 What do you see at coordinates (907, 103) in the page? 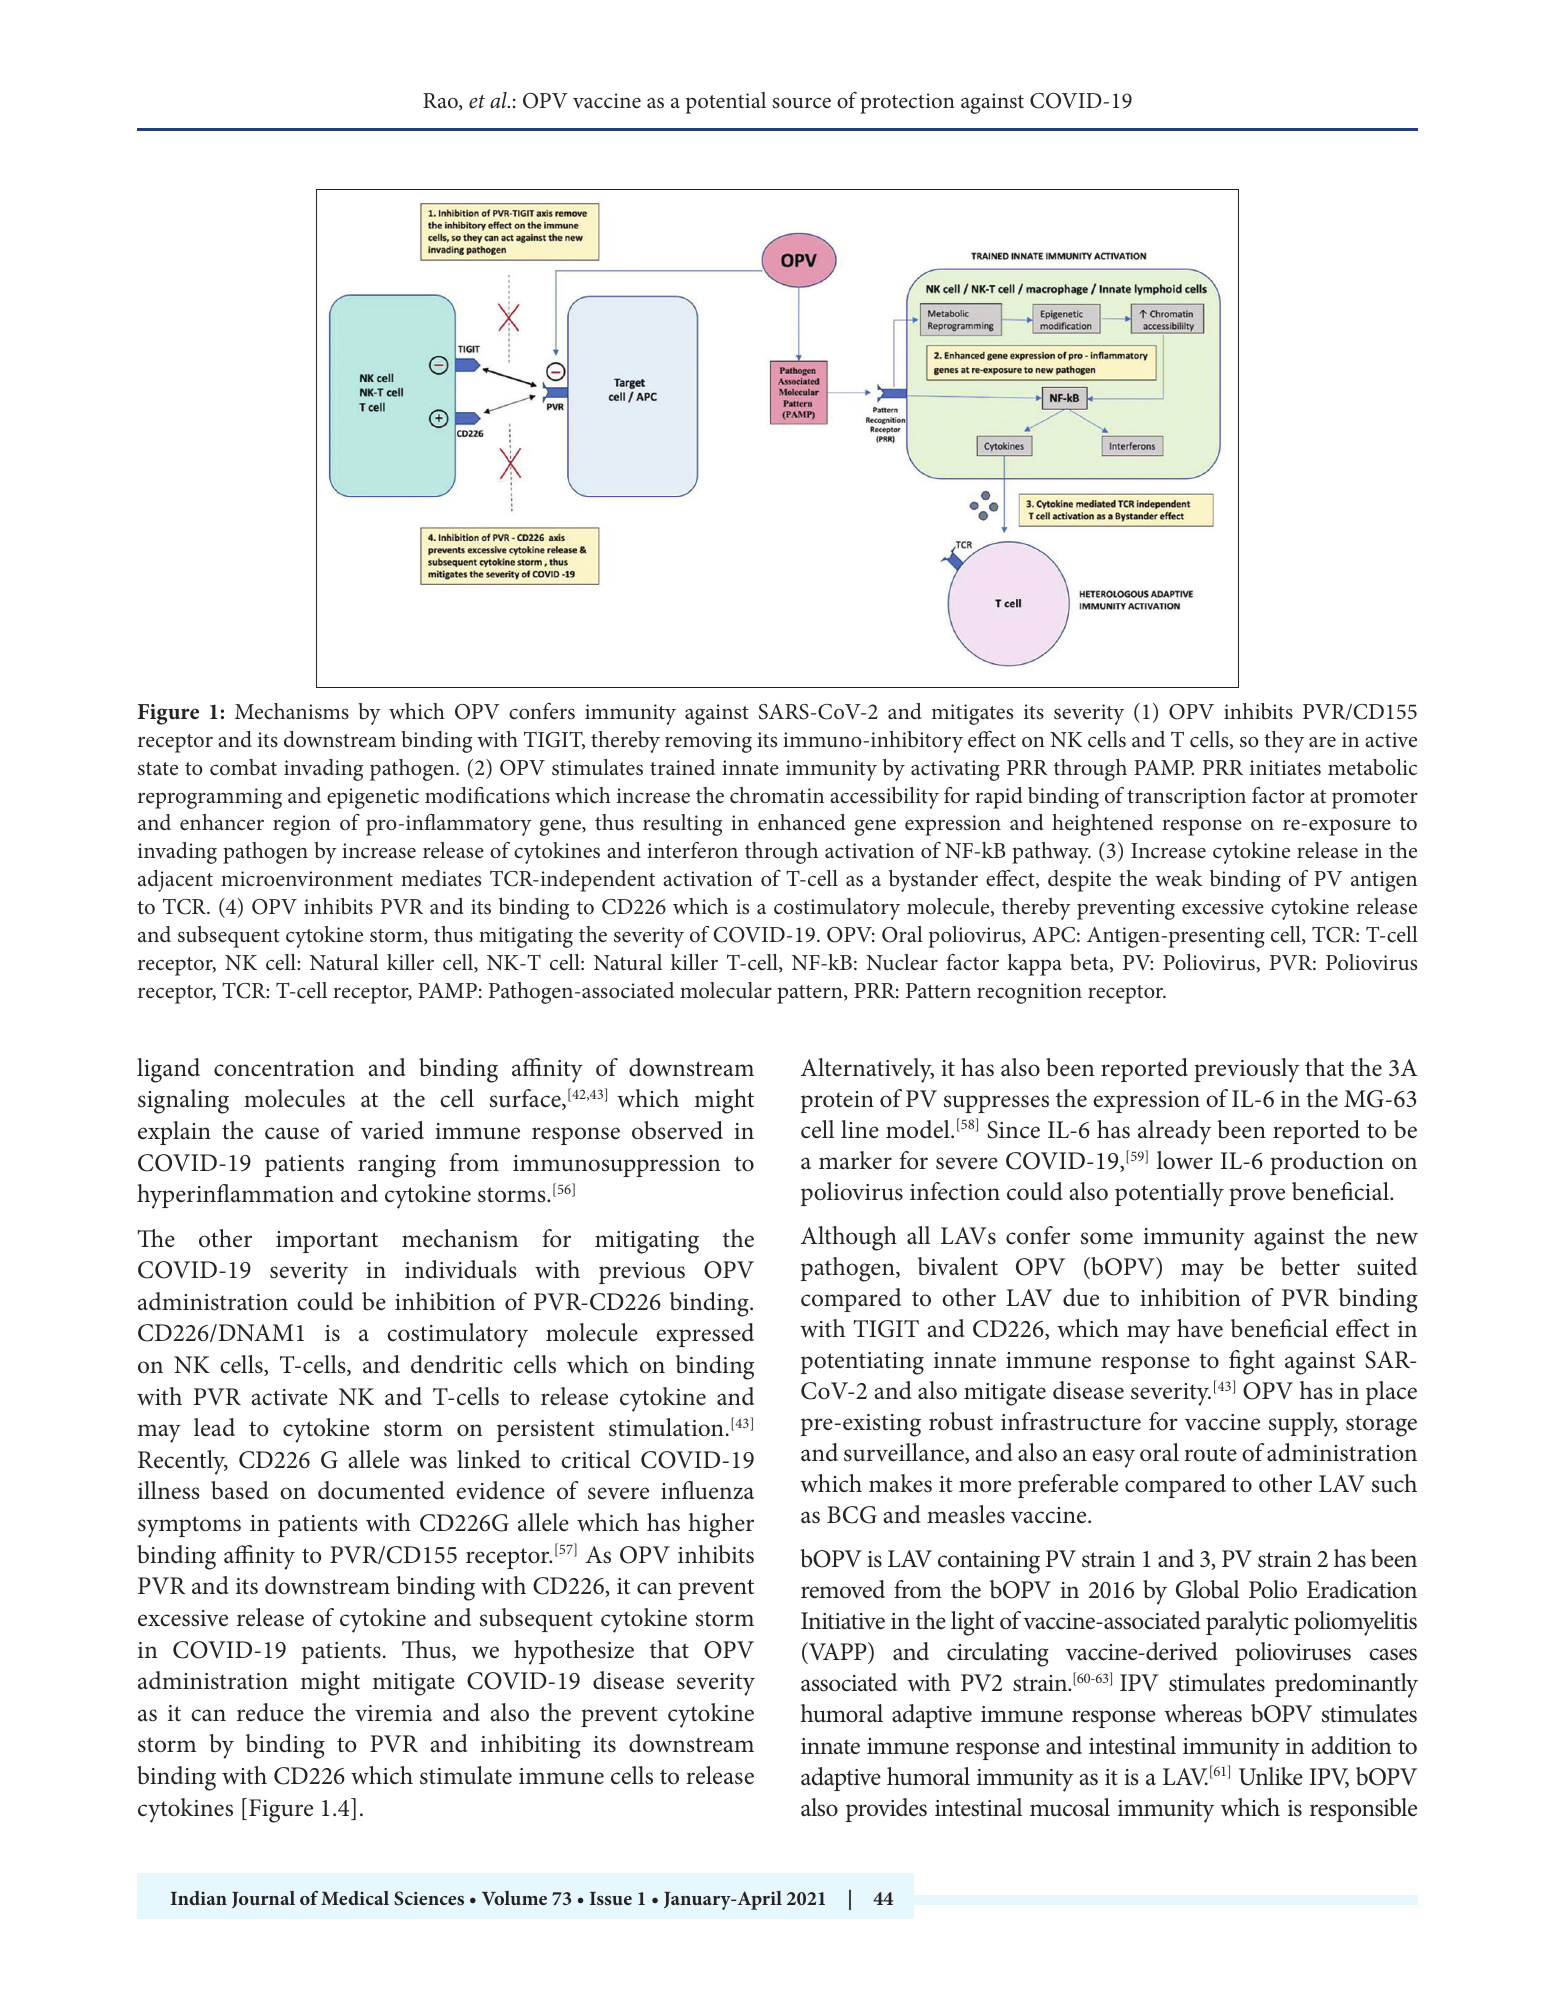
I see `protection` at bounding box center [907, 103].
